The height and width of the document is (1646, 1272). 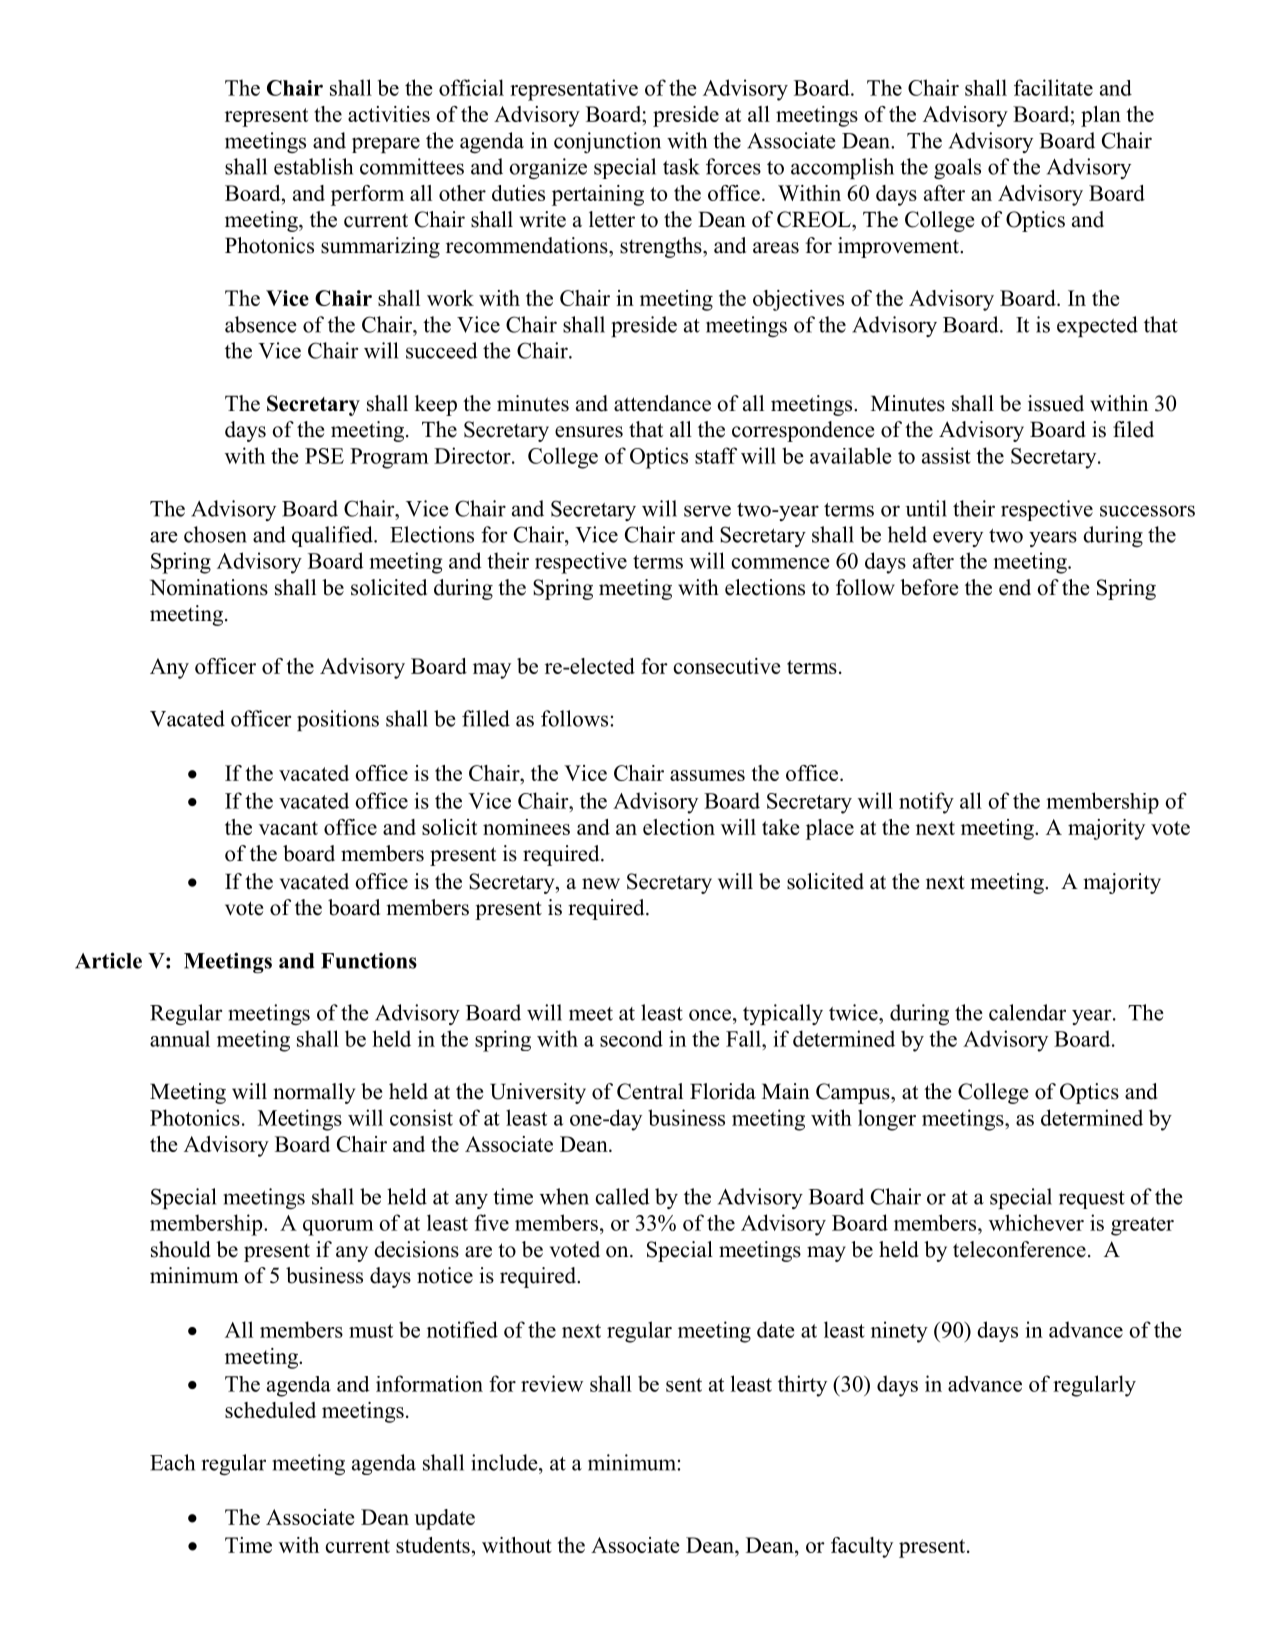 What do you see at coordinates (929, 587) in the document?
I see `before` at bounding box center [929, 587].
